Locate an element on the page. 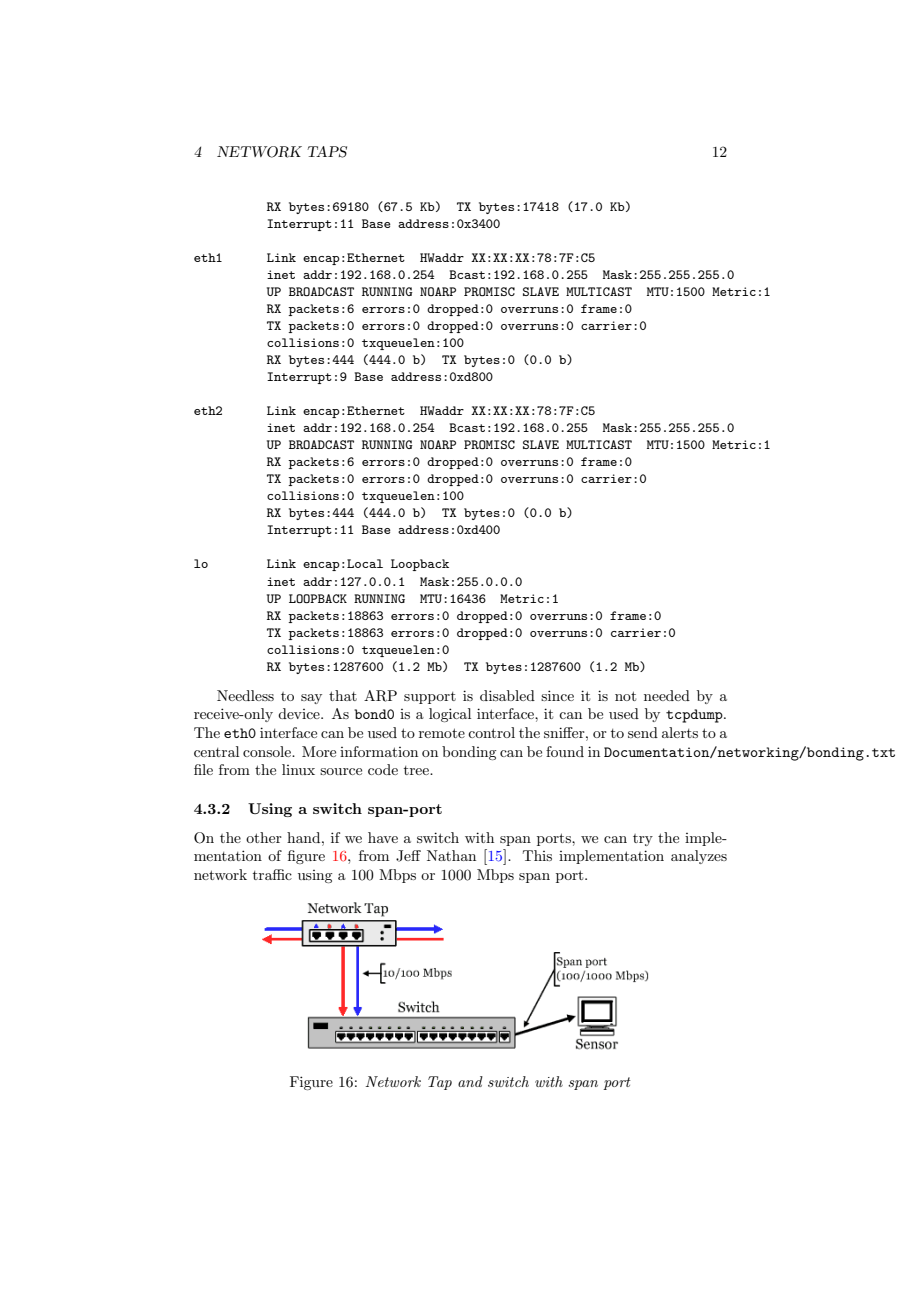 This image has width=924, height=1308. disabled is located at coordinates (507, 695).
